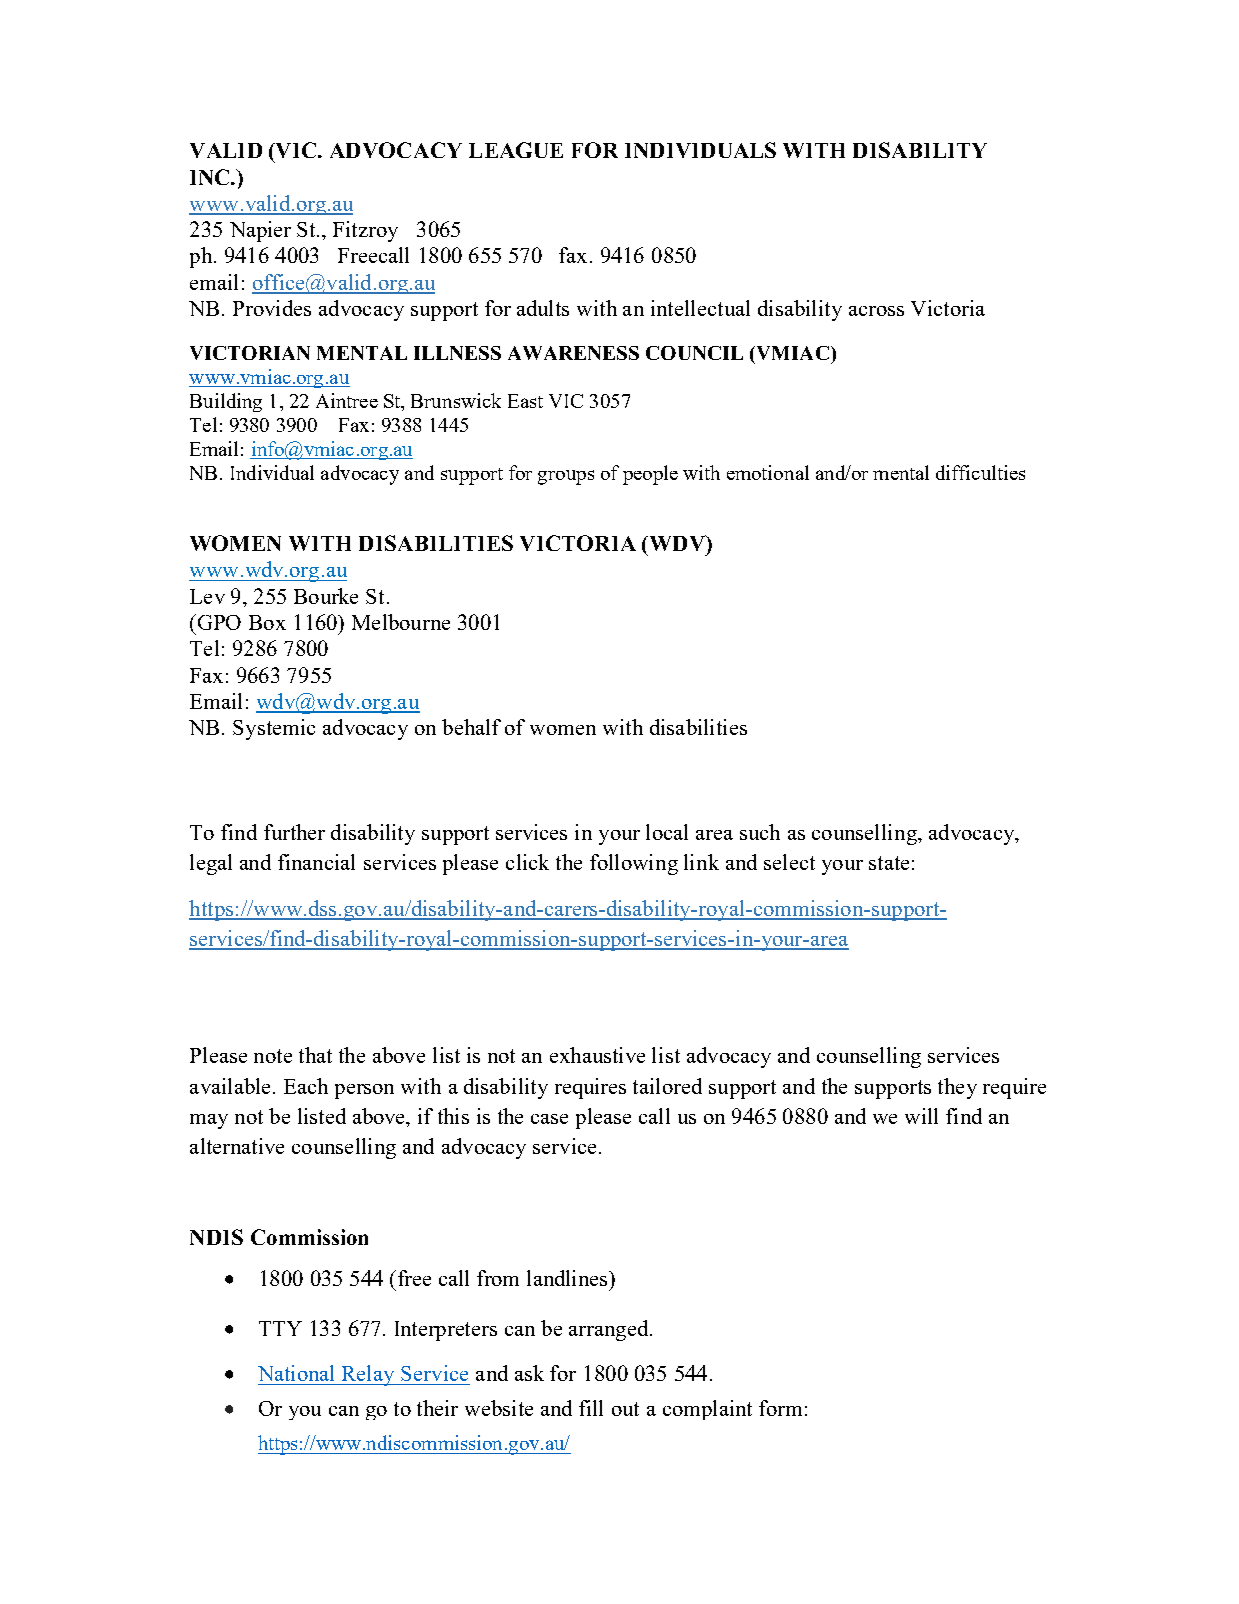 This page has height=1604, width=1239. What do you see at coordinates (294, 832) in the page?
I see `further` at bounding box center [294, 832].
